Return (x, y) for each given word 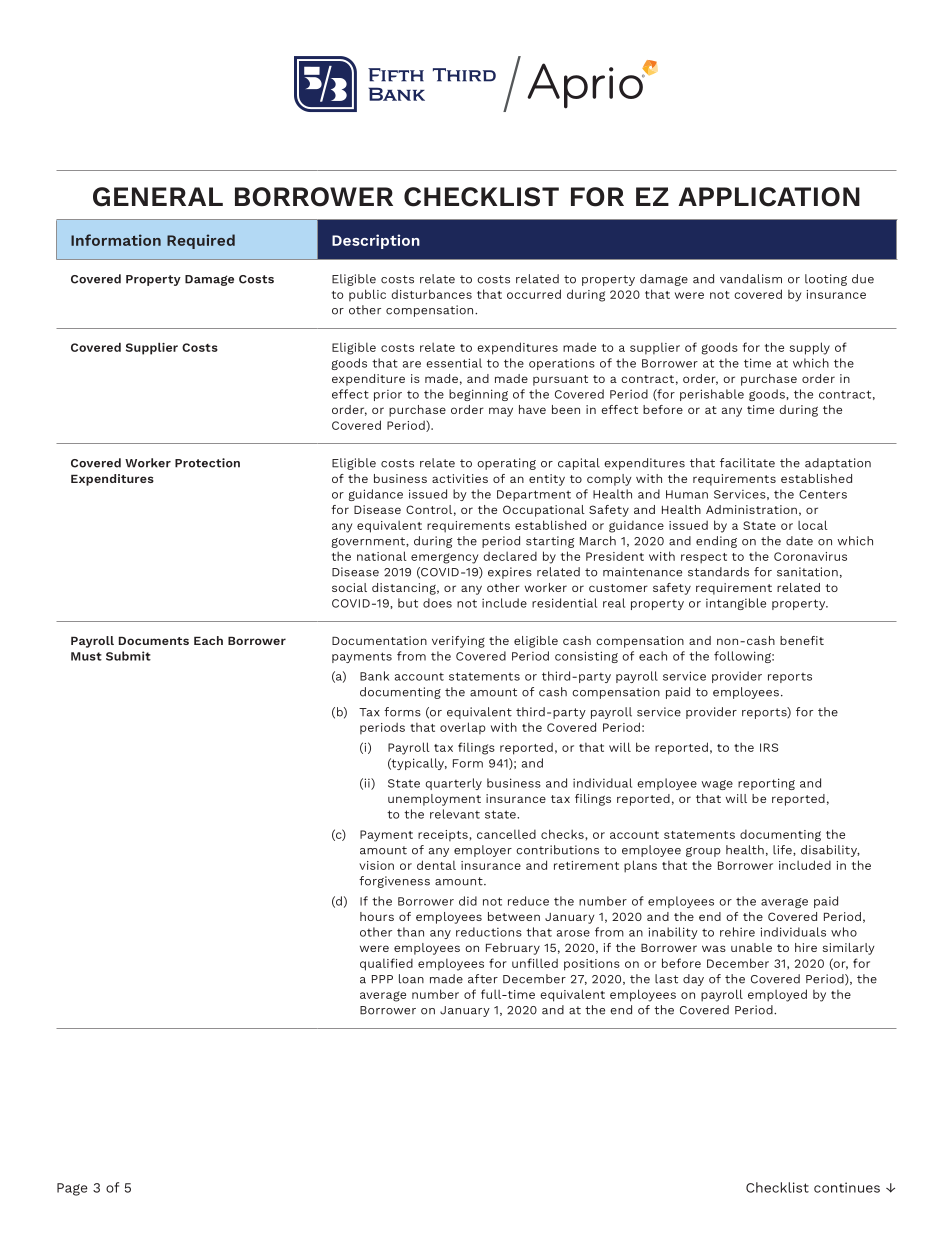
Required (201, 241)
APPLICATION (769, 197)
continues (847, 1187)
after (483, 979)
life (783, 850)
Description (376, 241)
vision (376, 865)
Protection (207, 463)
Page (72, 1189)
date (799, 541)
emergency (444, 558)
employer (483, 851)
